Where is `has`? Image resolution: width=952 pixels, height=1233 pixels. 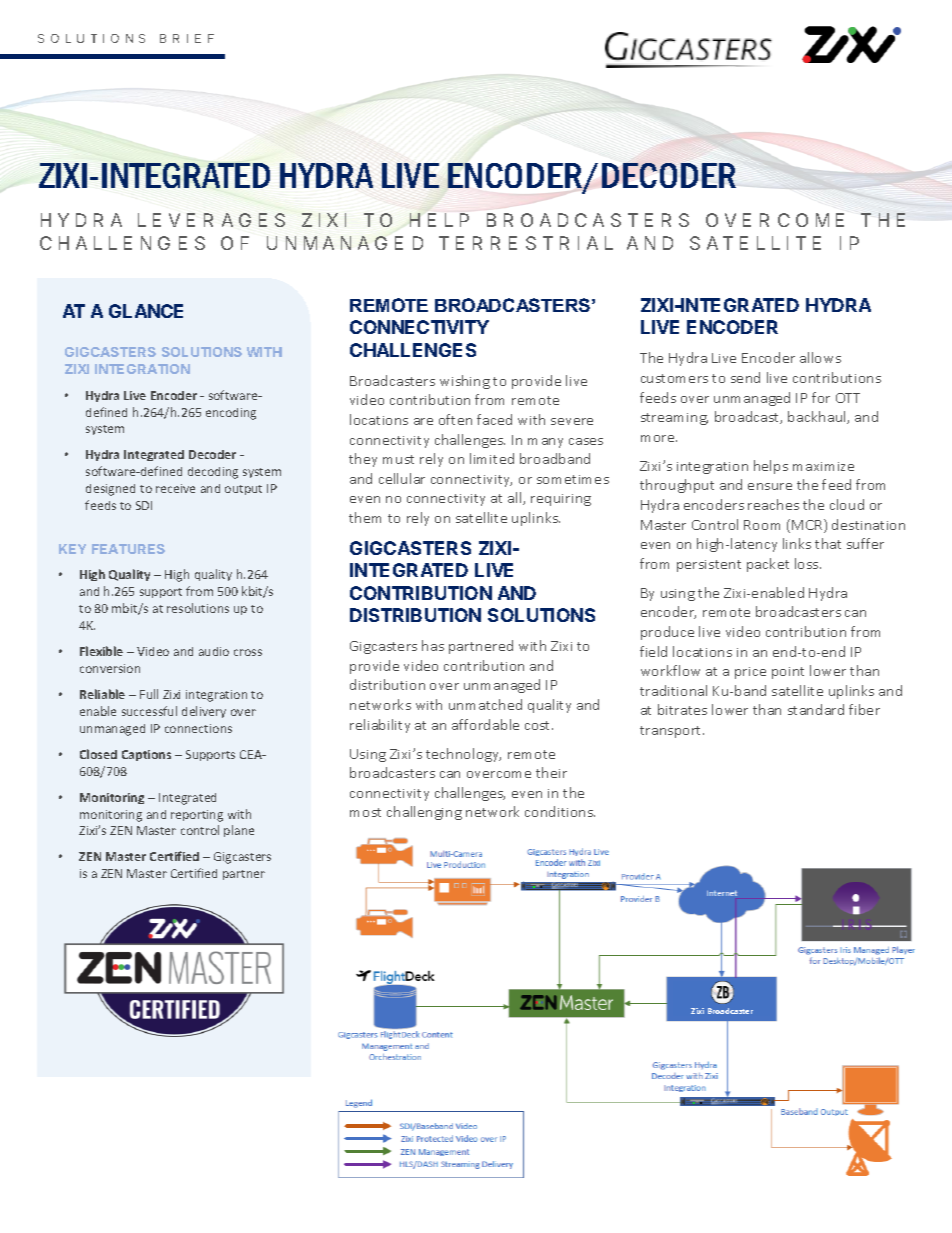
has is located at coordinates (433, 645).
